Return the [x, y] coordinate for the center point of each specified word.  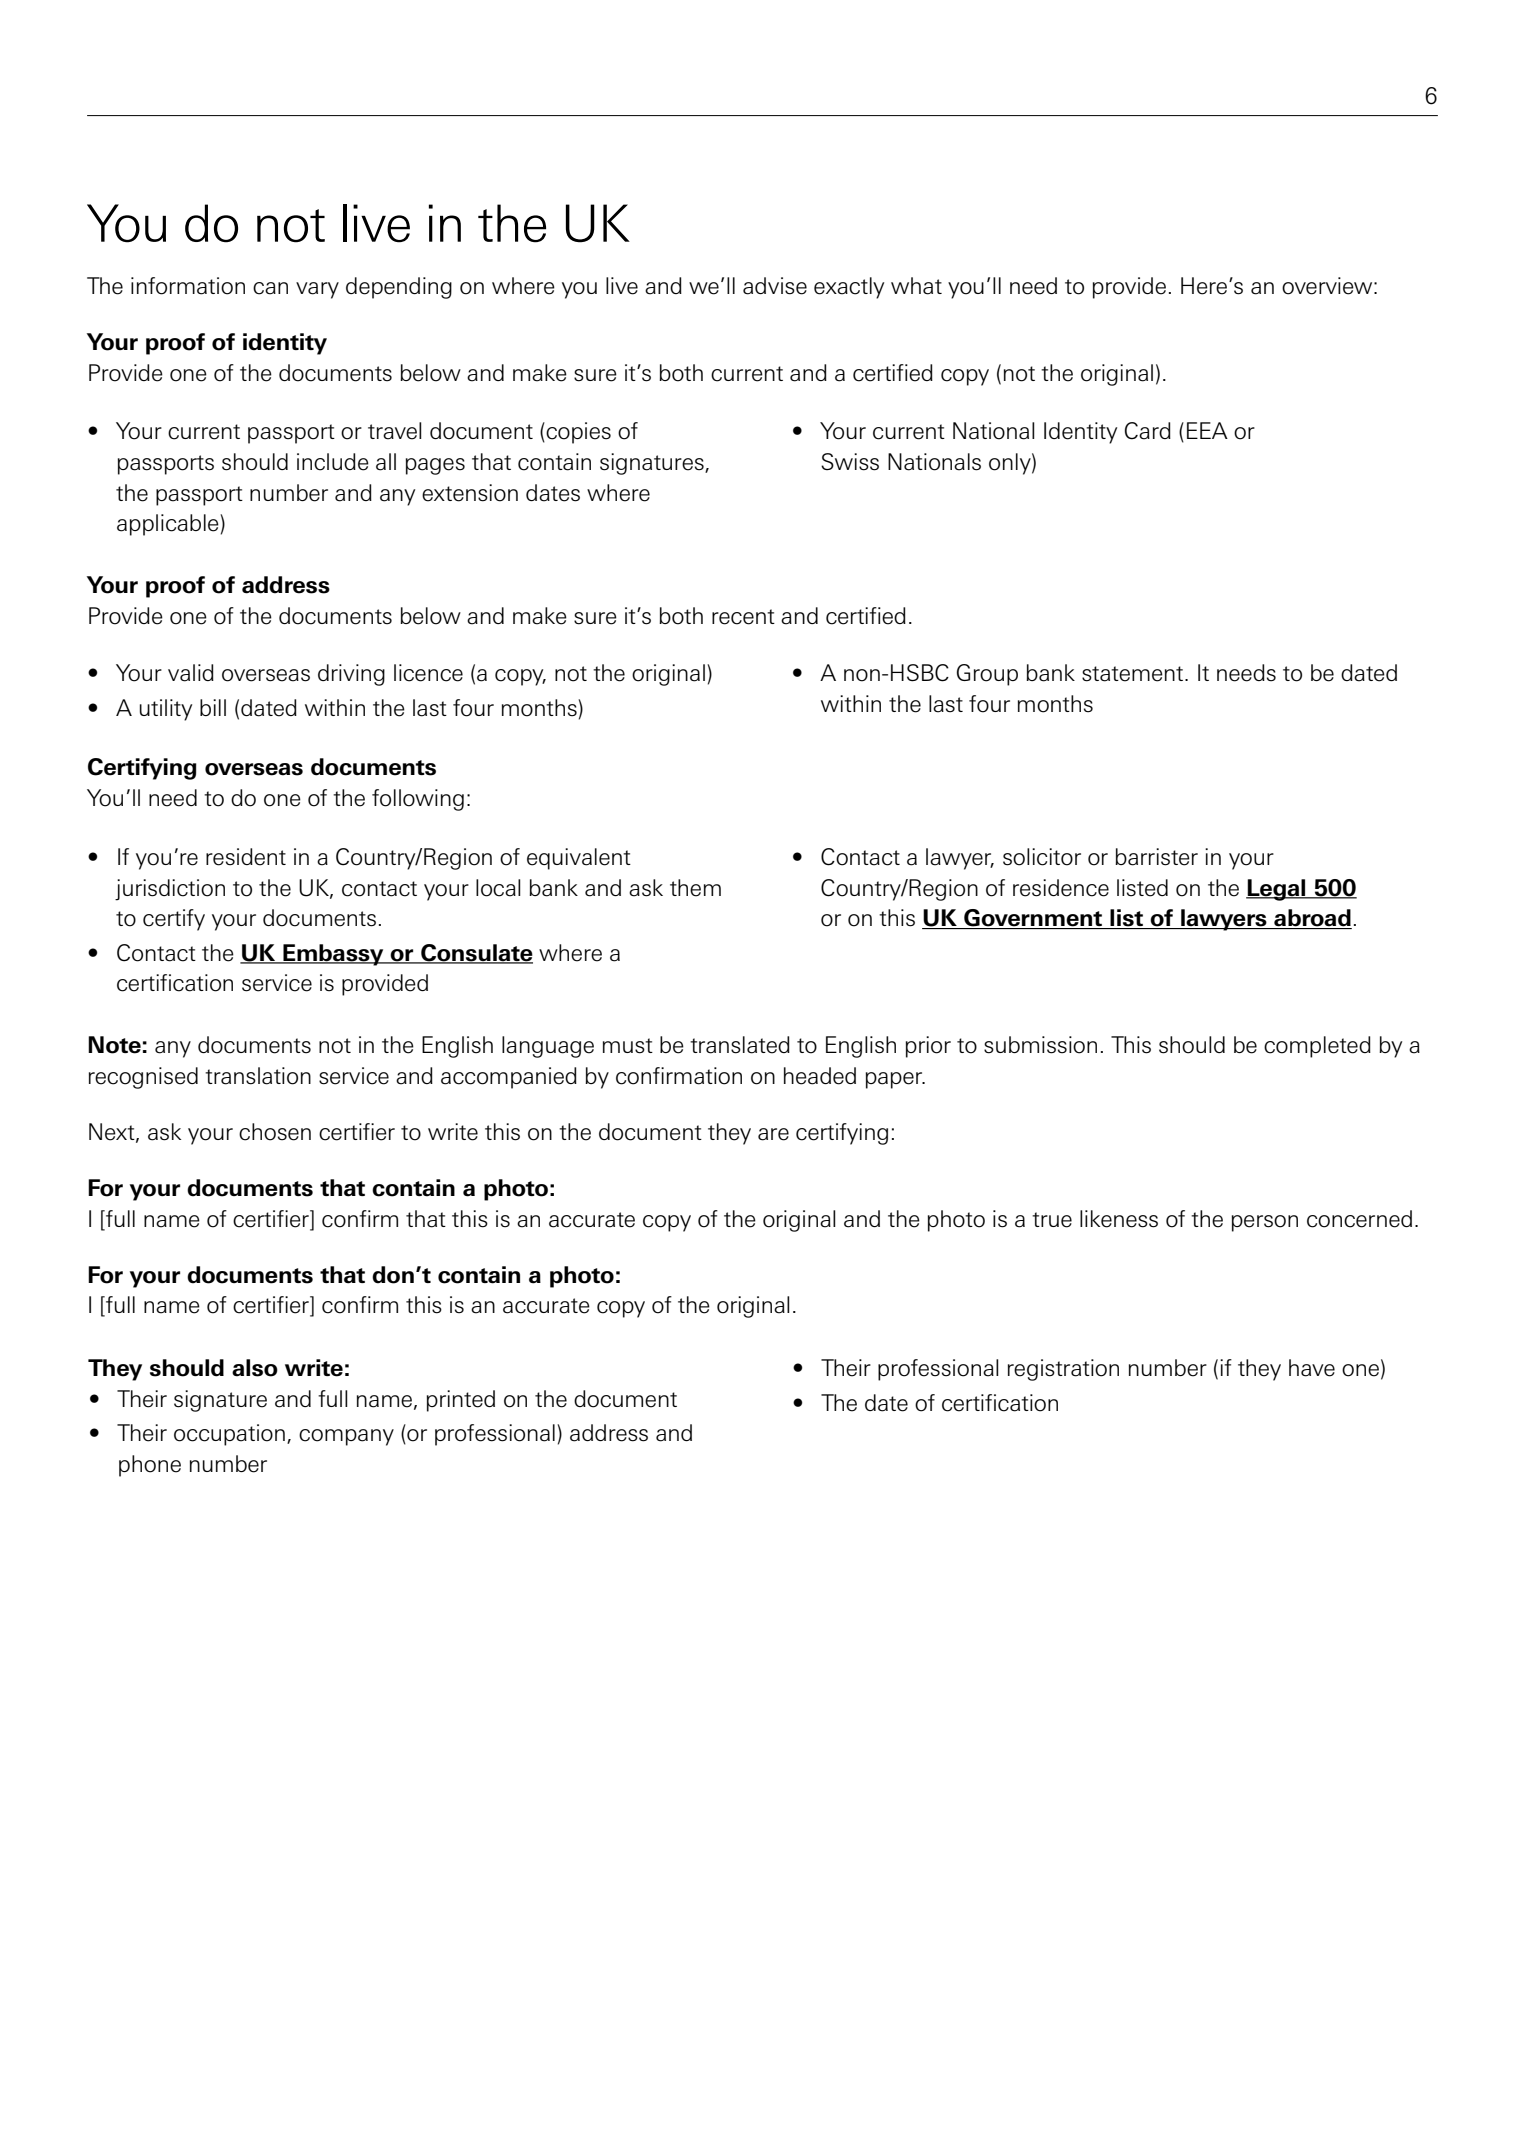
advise [775, 286]
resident [246, 857]
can [270, 288]
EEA [1207, 430]
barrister [1156, 857]
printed [461, 1401]
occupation [229, 1435]
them [695, 888]
